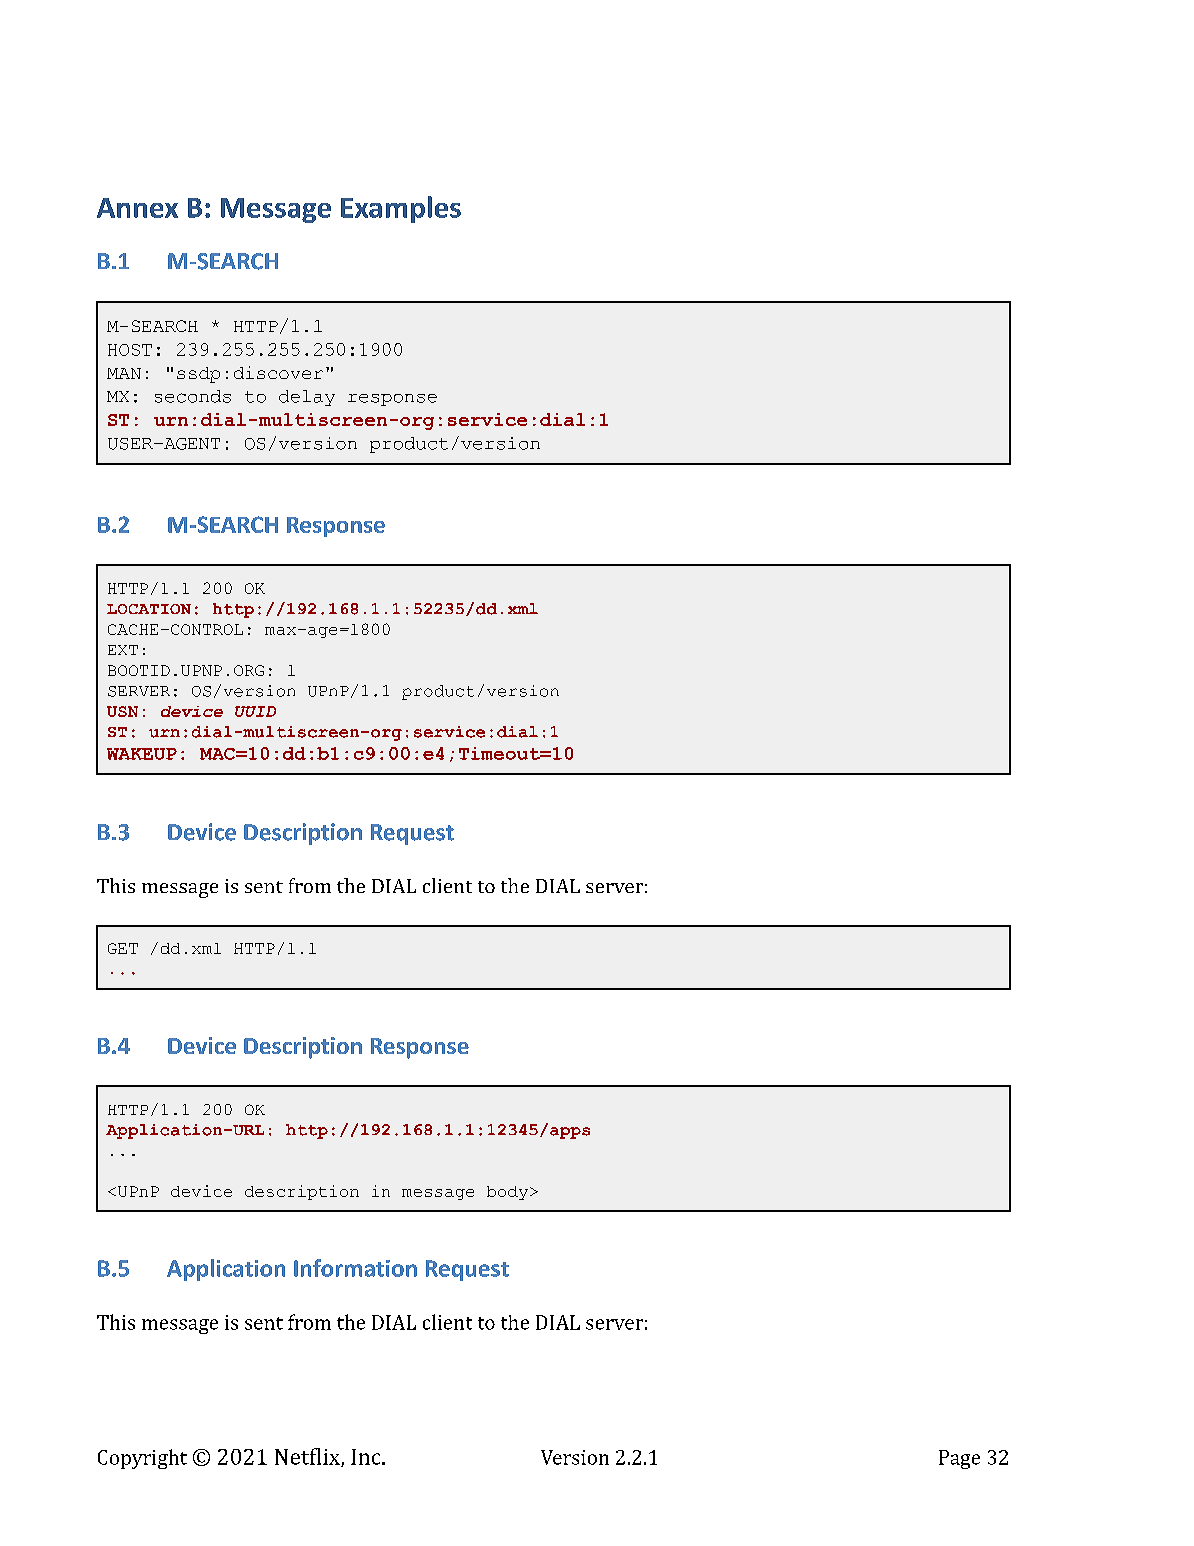  What do you see at coordinates (367, 1457) in the page?
I see `Inc` at bounding box center [367, 1457].
